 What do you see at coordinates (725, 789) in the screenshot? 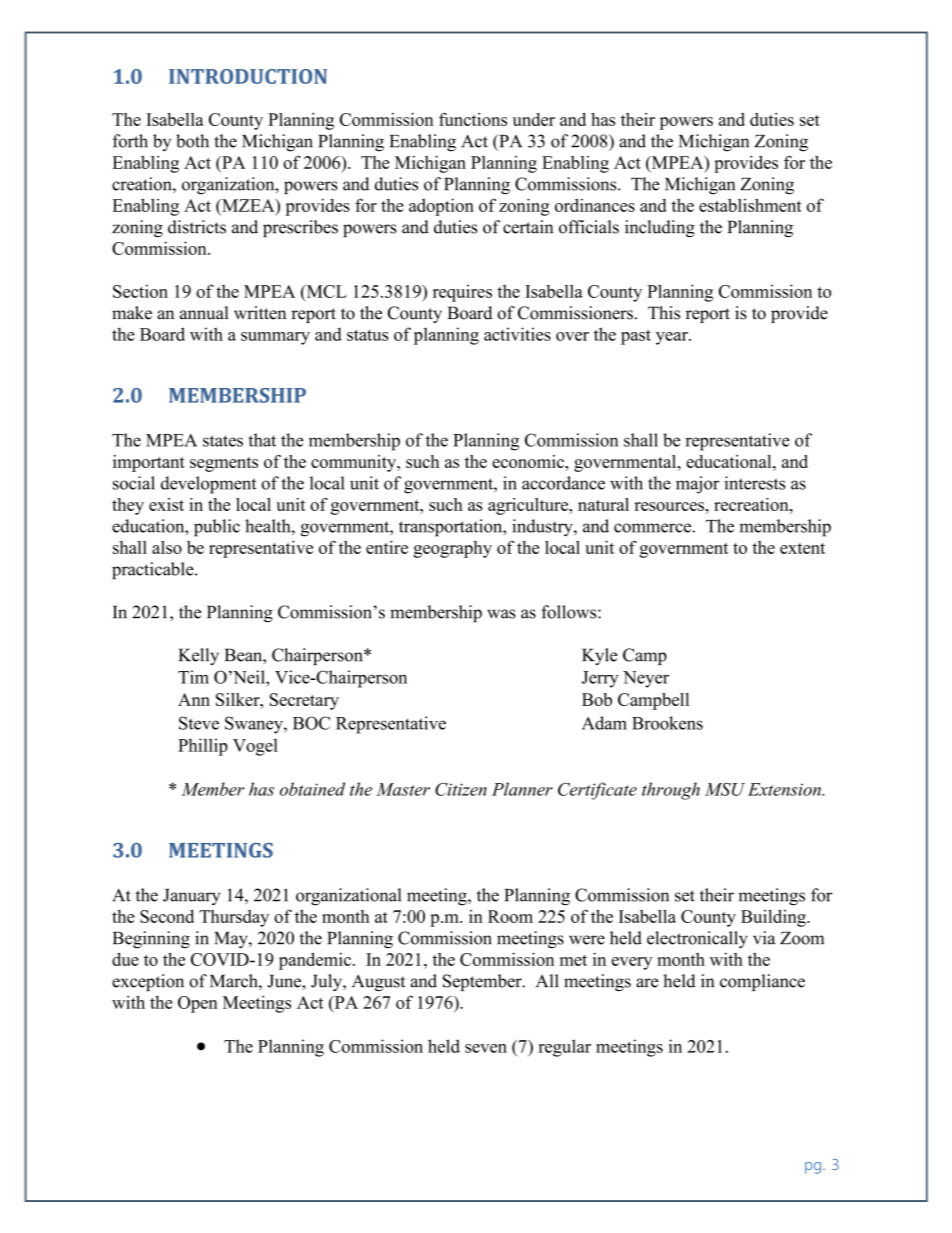
I see `MSU` at bounding box center [725, 789].
